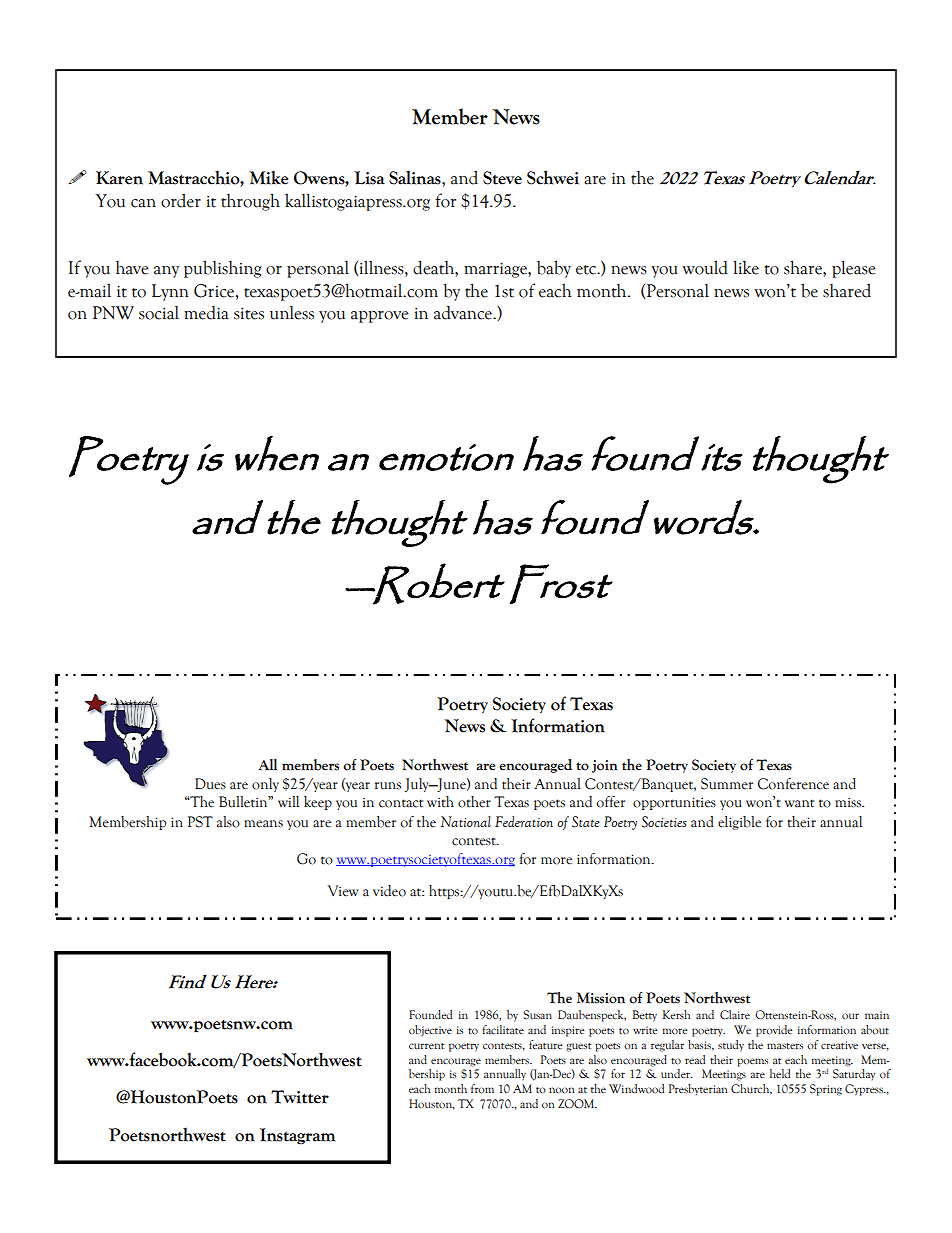  I want to click on PST, so click(200, 822).
